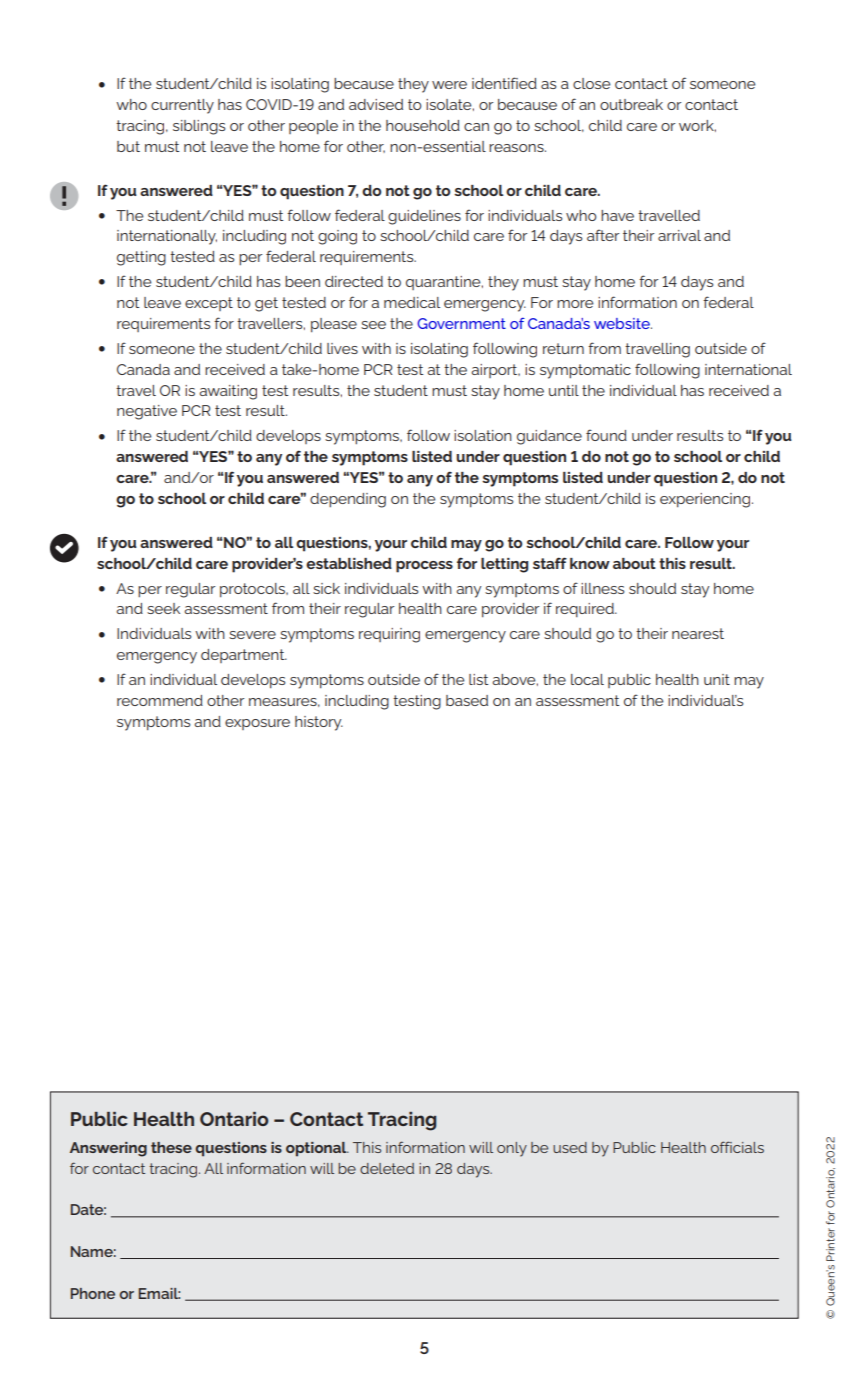 This page has height=1400, width=849. I want to click on used, so click(570, 1147).
